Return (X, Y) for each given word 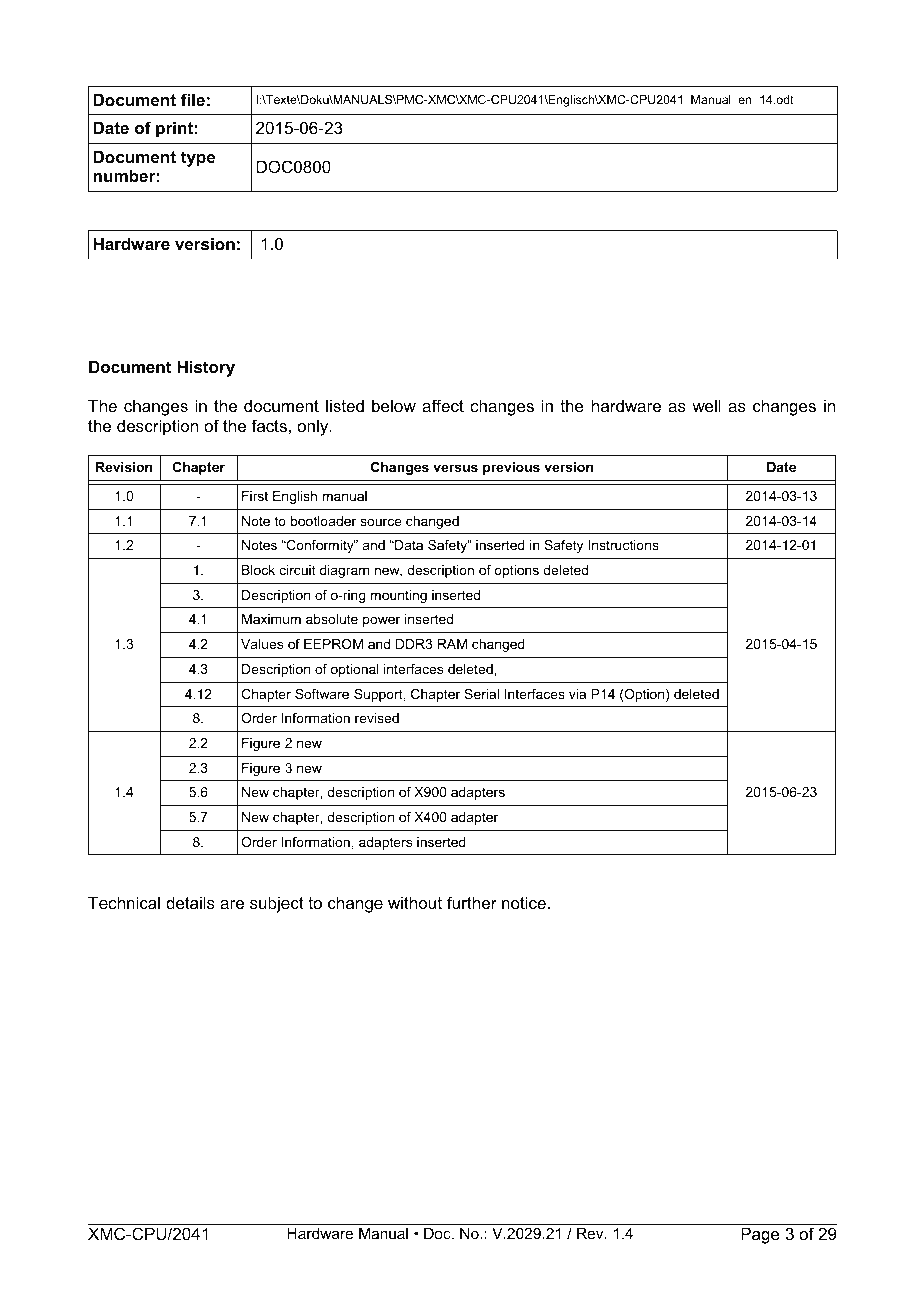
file (193, 99)
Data (408, 545)
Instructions (624, 545)
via (577, 694)
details (190, 902)
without (415, 902)
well (706, 405)
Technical (124, 902)
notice (524, 902)
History (206, 368)
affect (443, 405)
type (198, 159)
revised (377, 718)
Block (258, 570)
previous (511, 468)
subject (277, 904)
